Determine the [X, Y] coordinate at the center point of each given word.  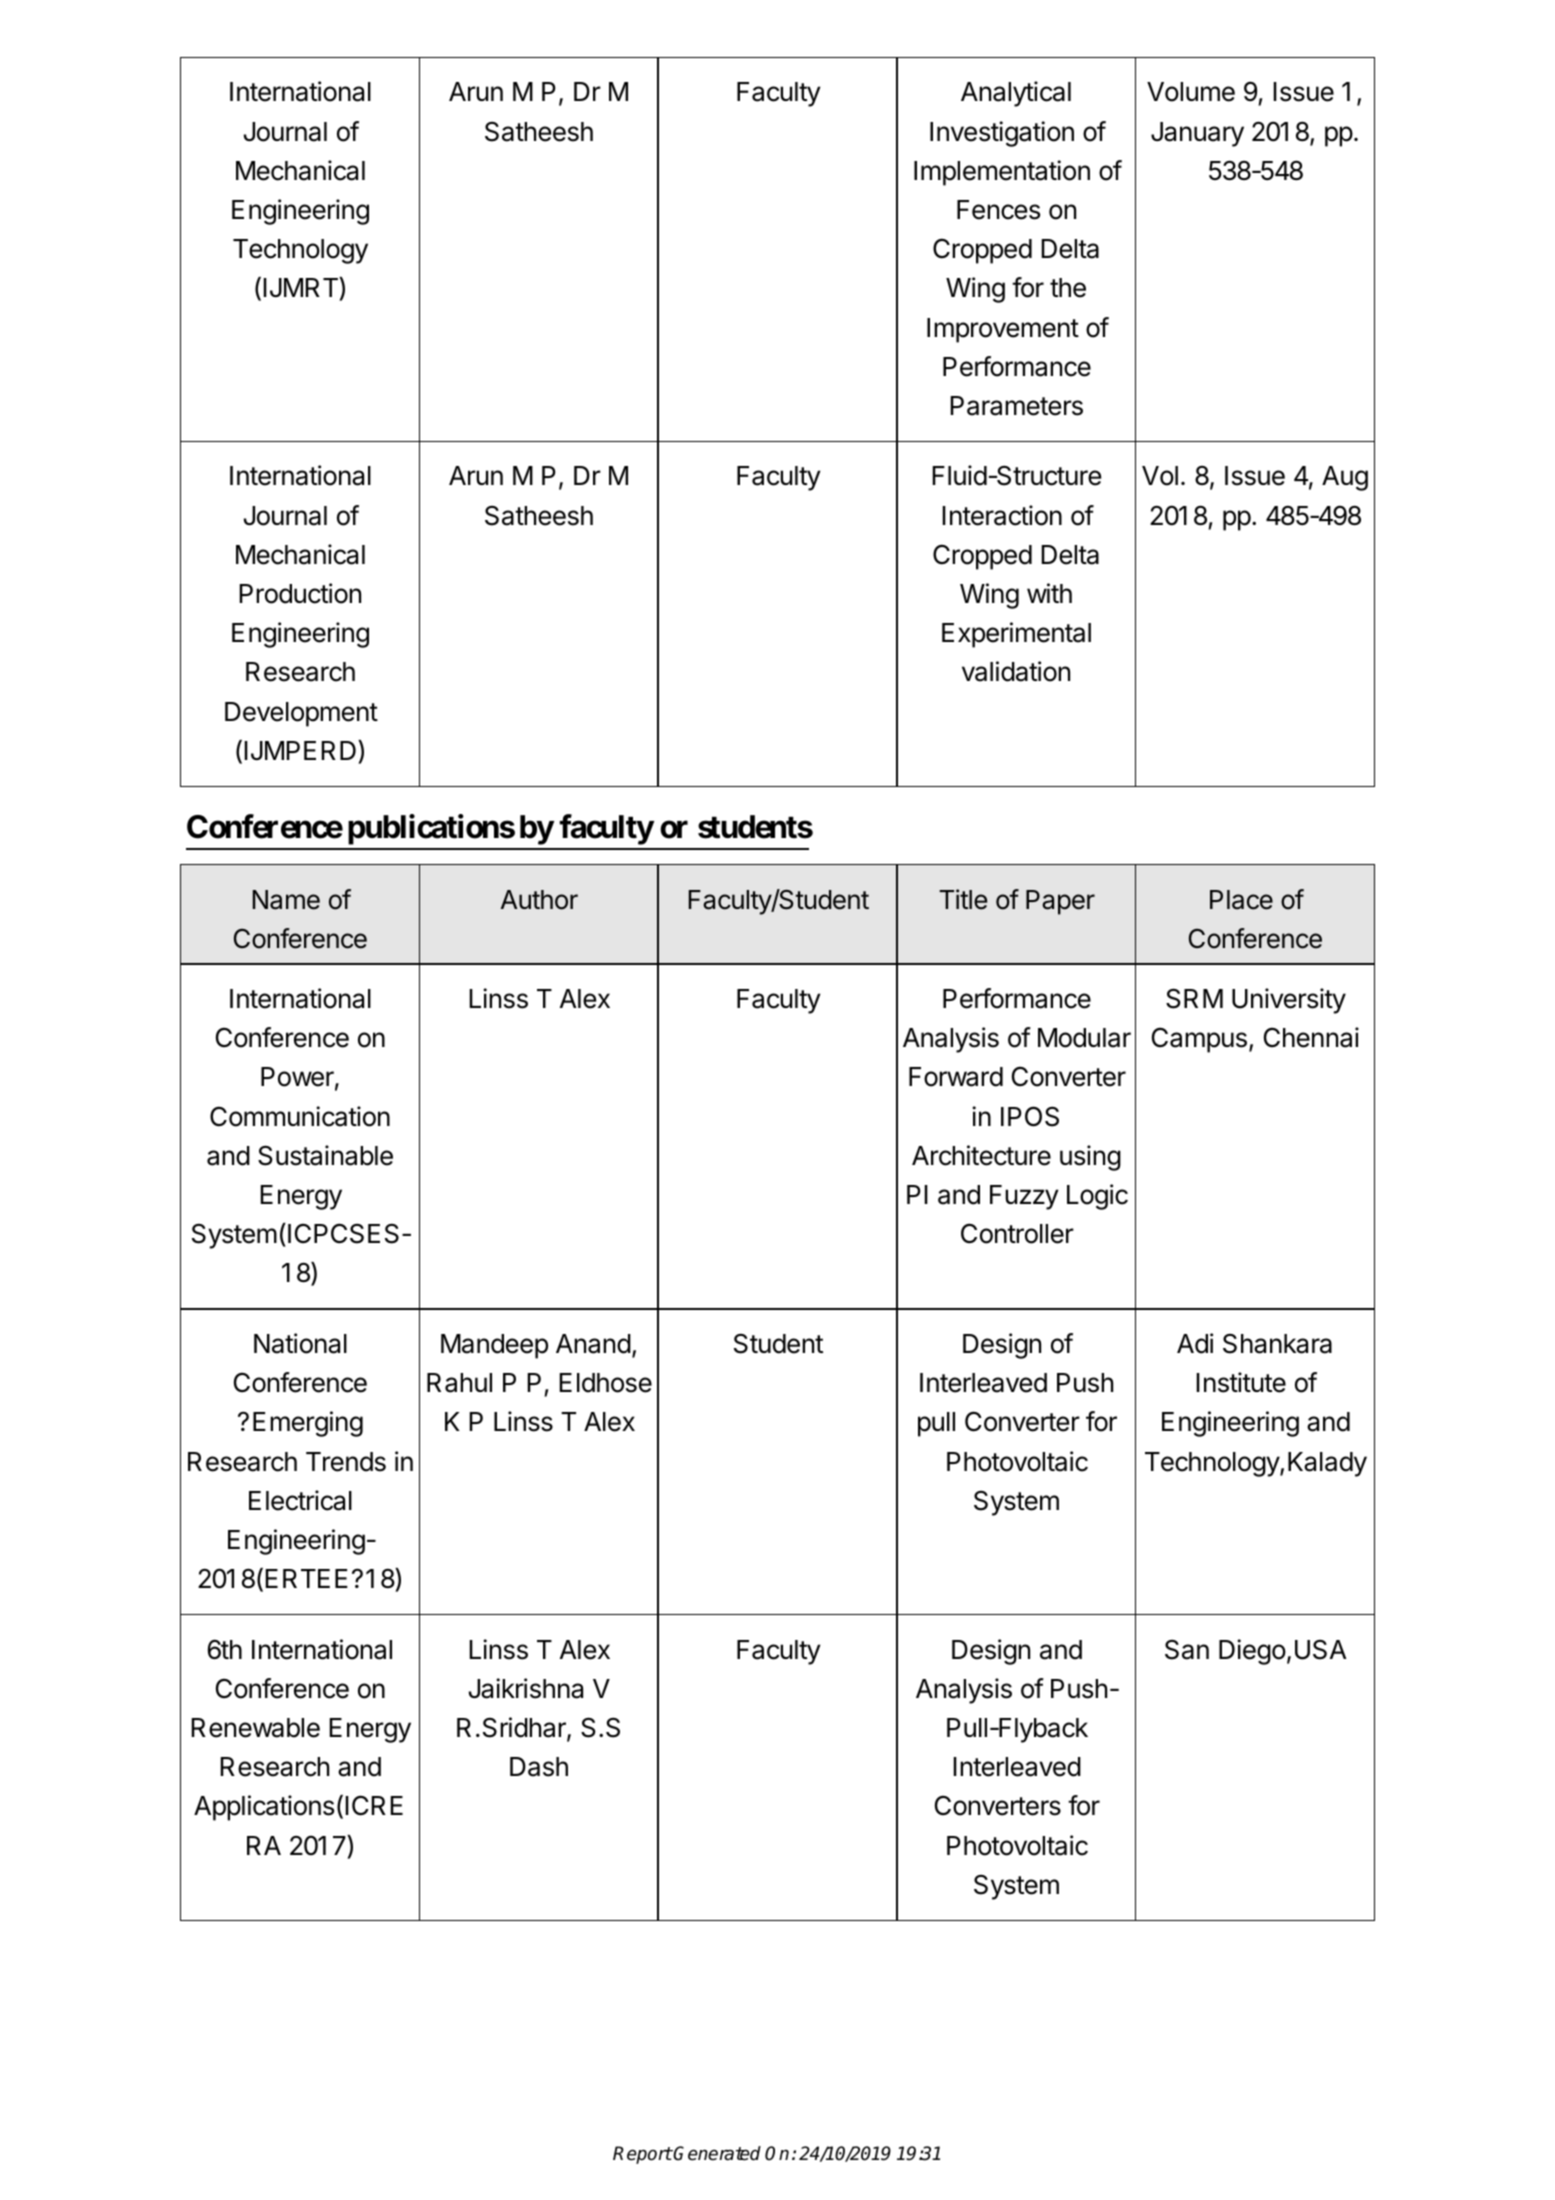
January [1197, 134]
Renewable [255, 1728]
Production [300, 593]
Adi [1195, 1343]
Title [963, 899]
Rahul [459, 1383]
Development [301, 714]
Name [286, 900]
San [1187, 1649]
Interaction [1002, 515]
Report [642, 2155]
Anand [593, 1344]
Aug [1345, 478]
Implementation [1002, 173]
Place [1241, 900]
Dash [539, 1767]
